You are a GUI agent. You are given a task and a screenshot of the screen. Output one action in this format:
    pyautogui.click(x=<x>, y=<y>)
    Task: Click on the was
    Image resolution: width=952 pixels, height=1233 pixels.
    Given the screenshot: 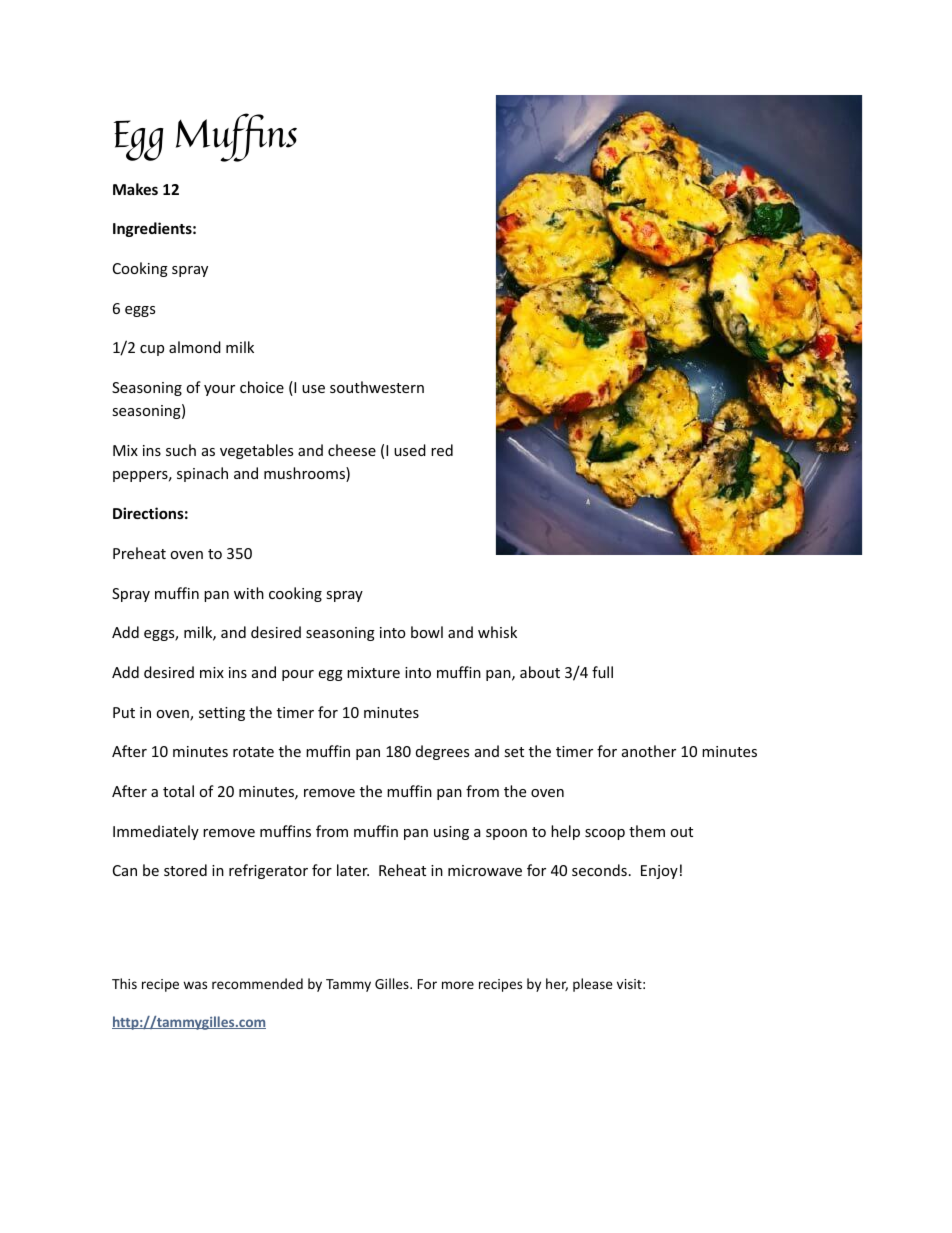 What is the action you would take?
    pyautogui.click(x=195, y=985)
